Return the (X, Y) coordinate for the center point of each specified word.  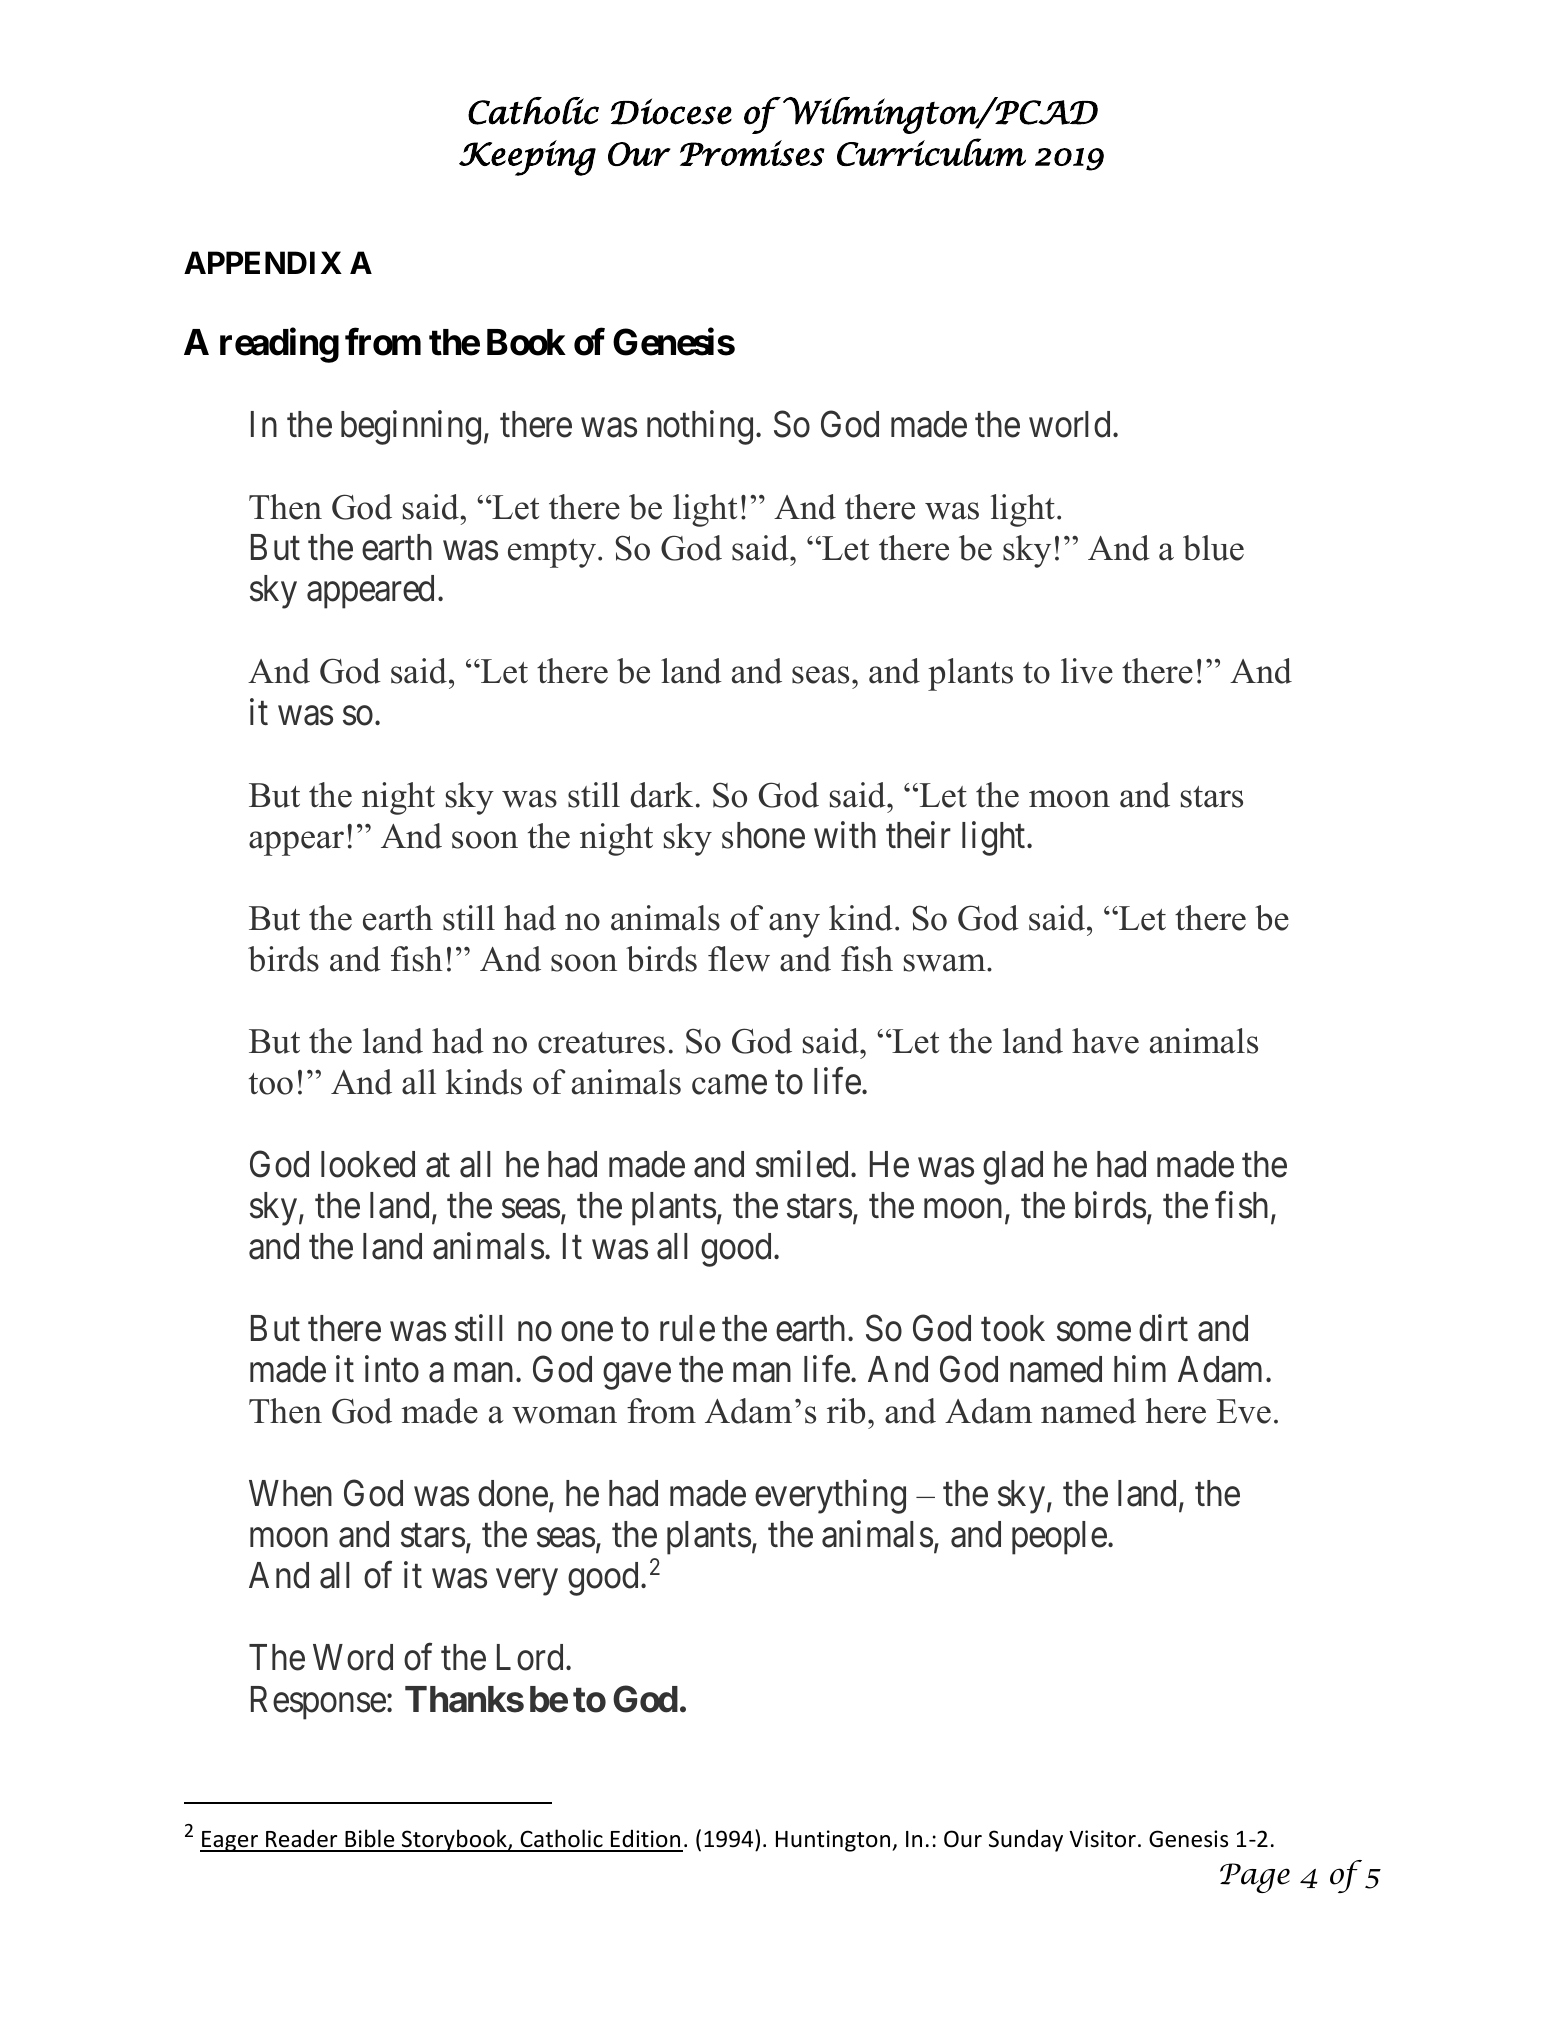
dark (661, 795)
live (1087, 671)
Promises (752, 153)
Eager (230, 1841)
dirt (1163, 1328)
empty (552, 553)
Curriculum (931, 152)
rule (687, 1328)
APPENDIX (263, 262)
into (392, 1369)
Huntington (834, 1841)
